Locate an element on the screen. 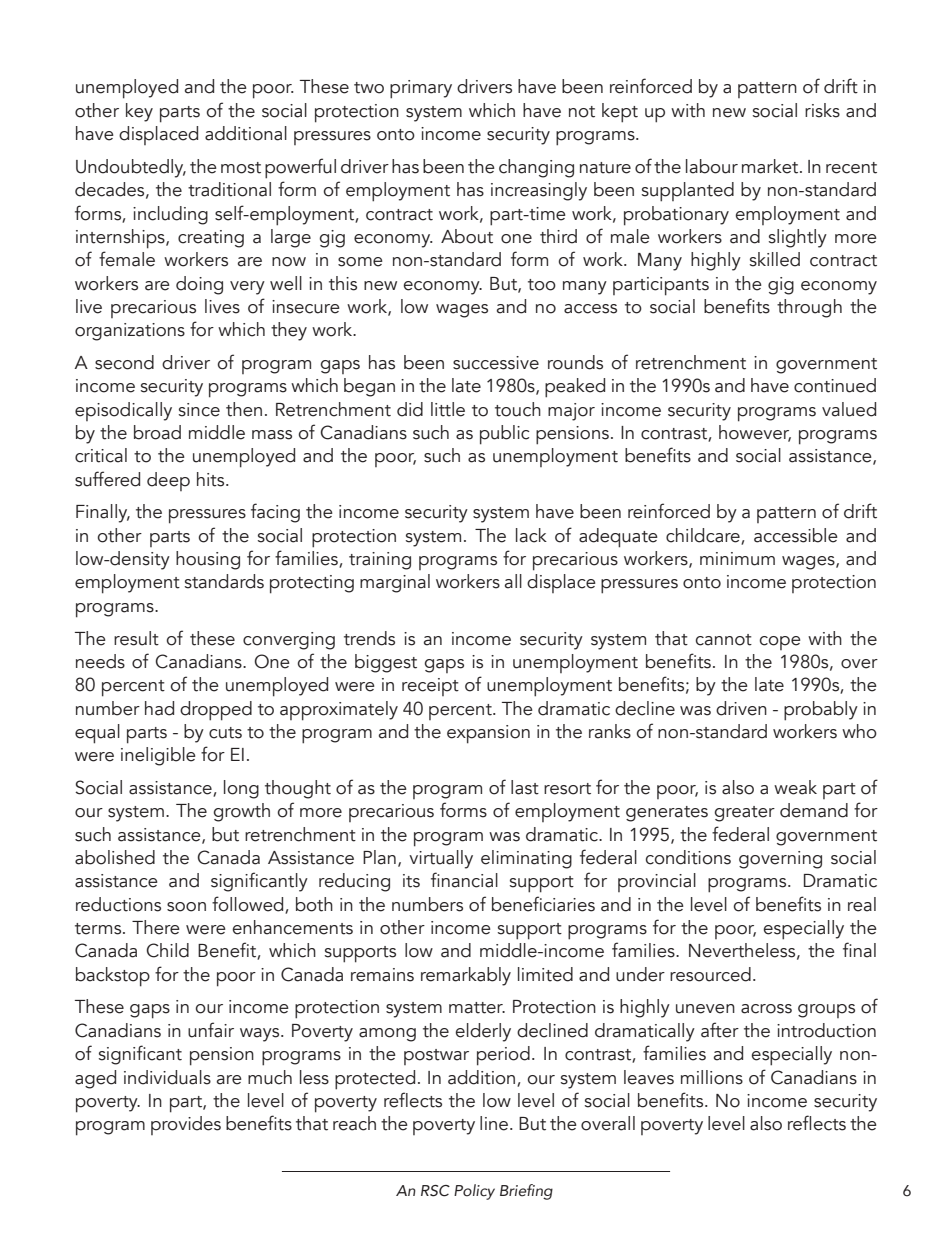 The width and height of the screenshot is (952, 1233). since is located at coordinates (199, 410).
